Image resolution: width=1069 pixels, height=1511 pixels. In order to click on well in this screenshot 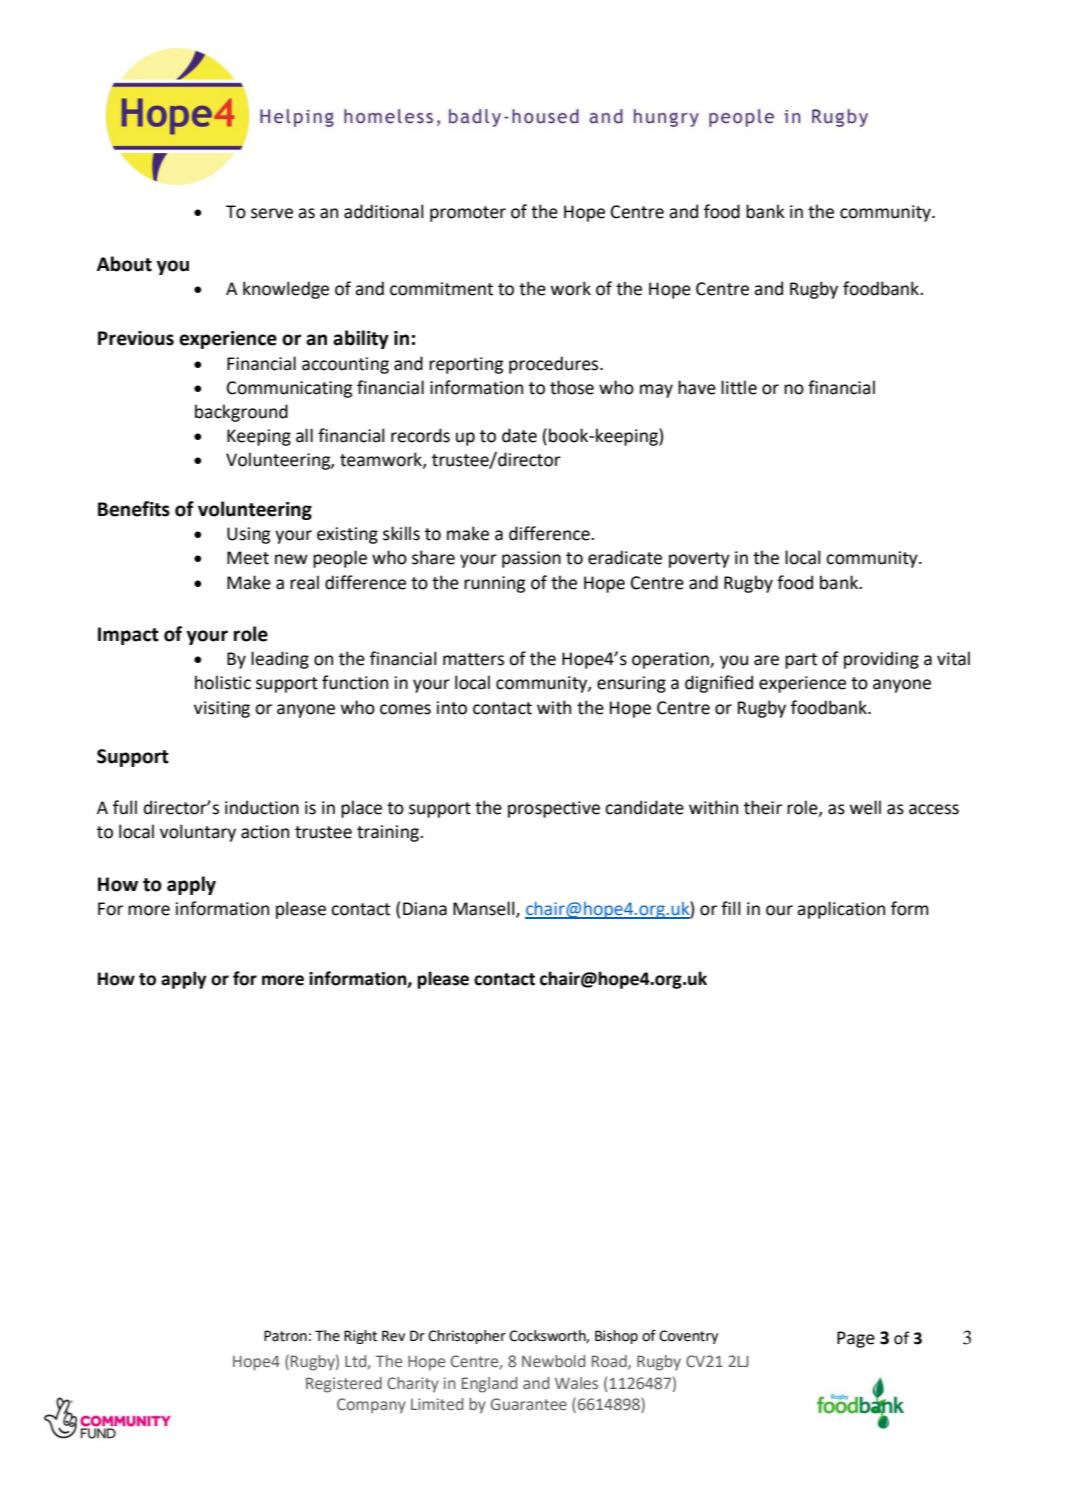, I will do `click(865, 807)`.
